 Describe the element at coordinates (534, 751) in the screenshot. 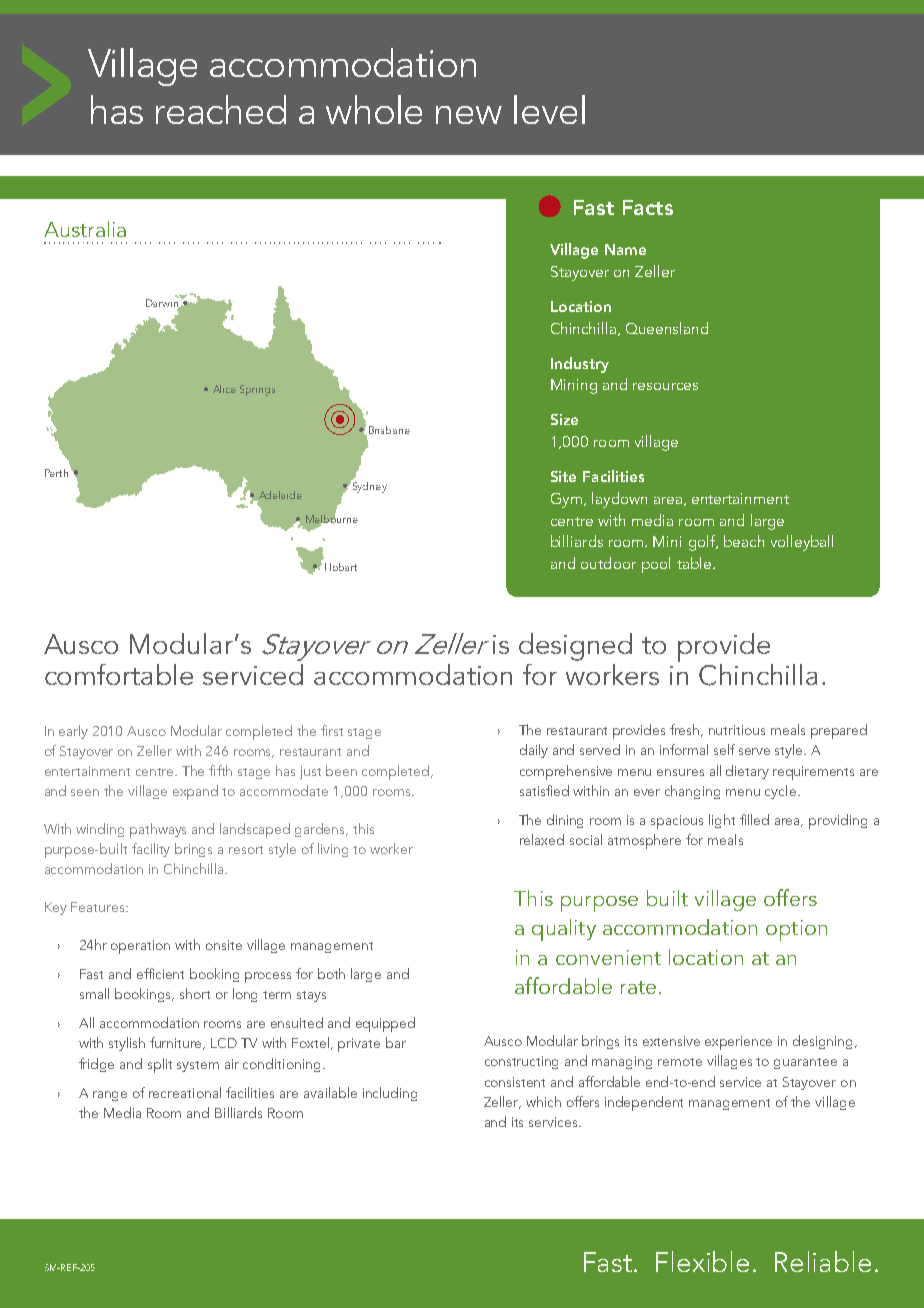

I see `daily` at that location.
